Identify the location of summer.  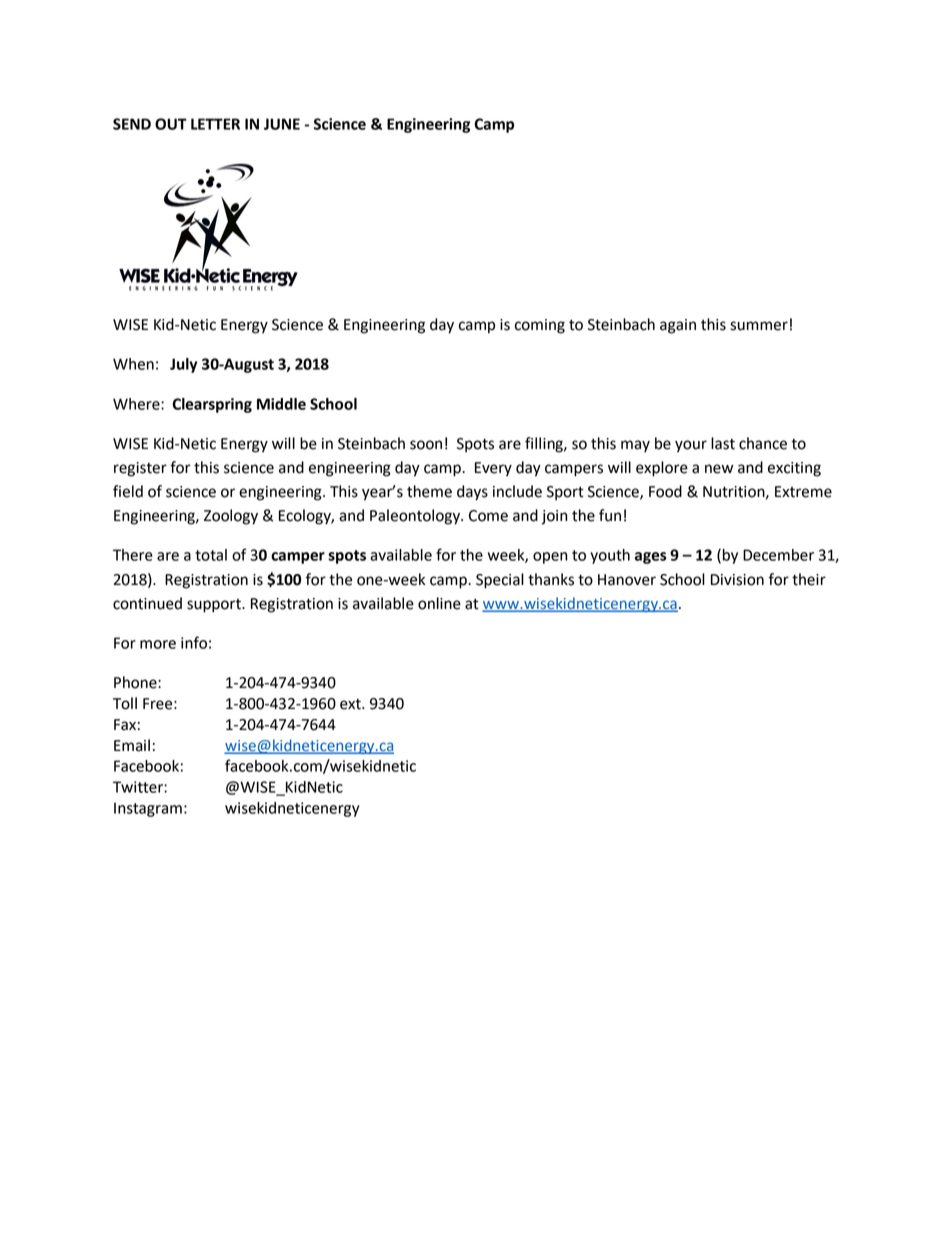
(759, 326).
